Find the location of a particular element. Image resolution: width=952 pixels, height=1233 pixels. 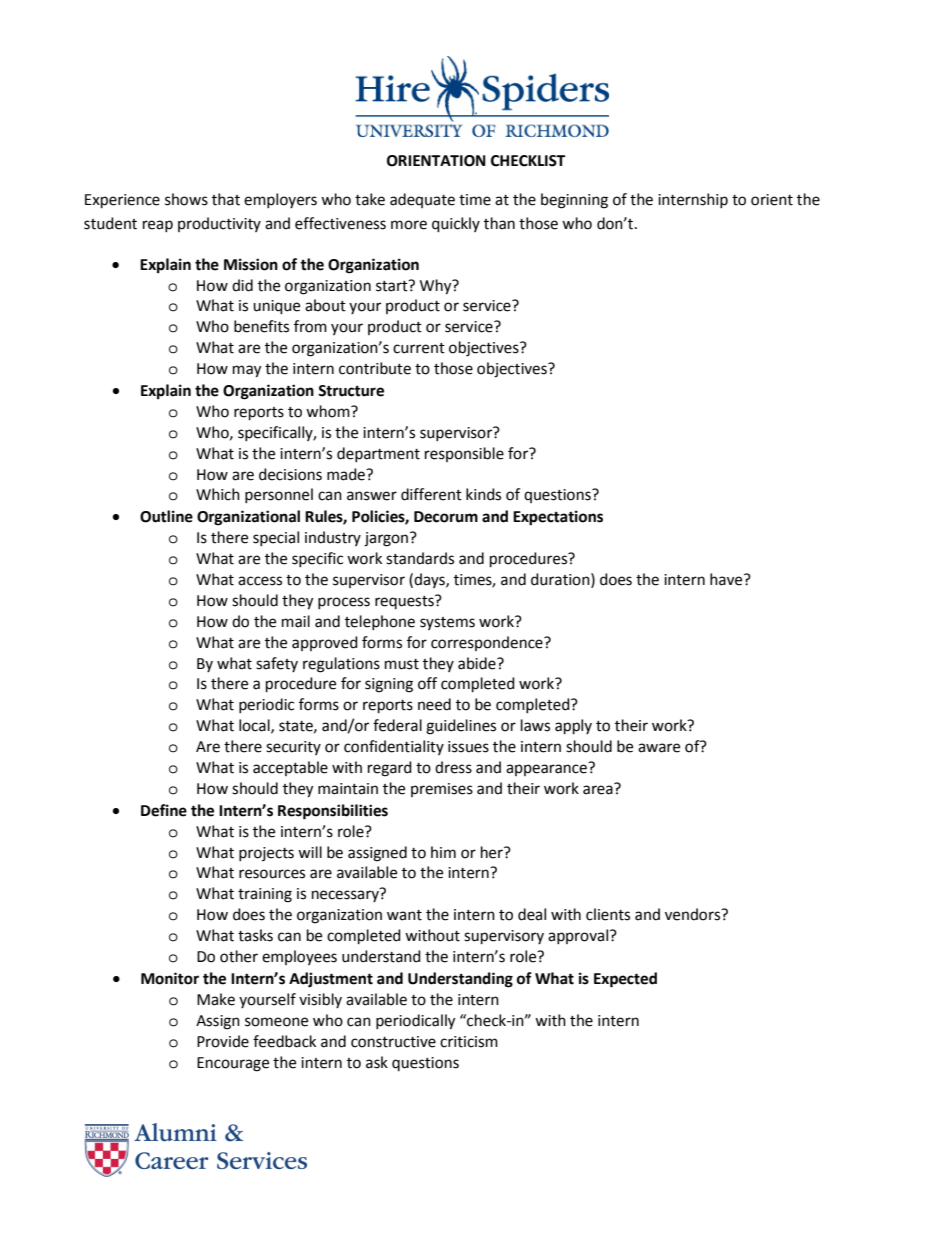

more is located at coordinates (409, 225).
